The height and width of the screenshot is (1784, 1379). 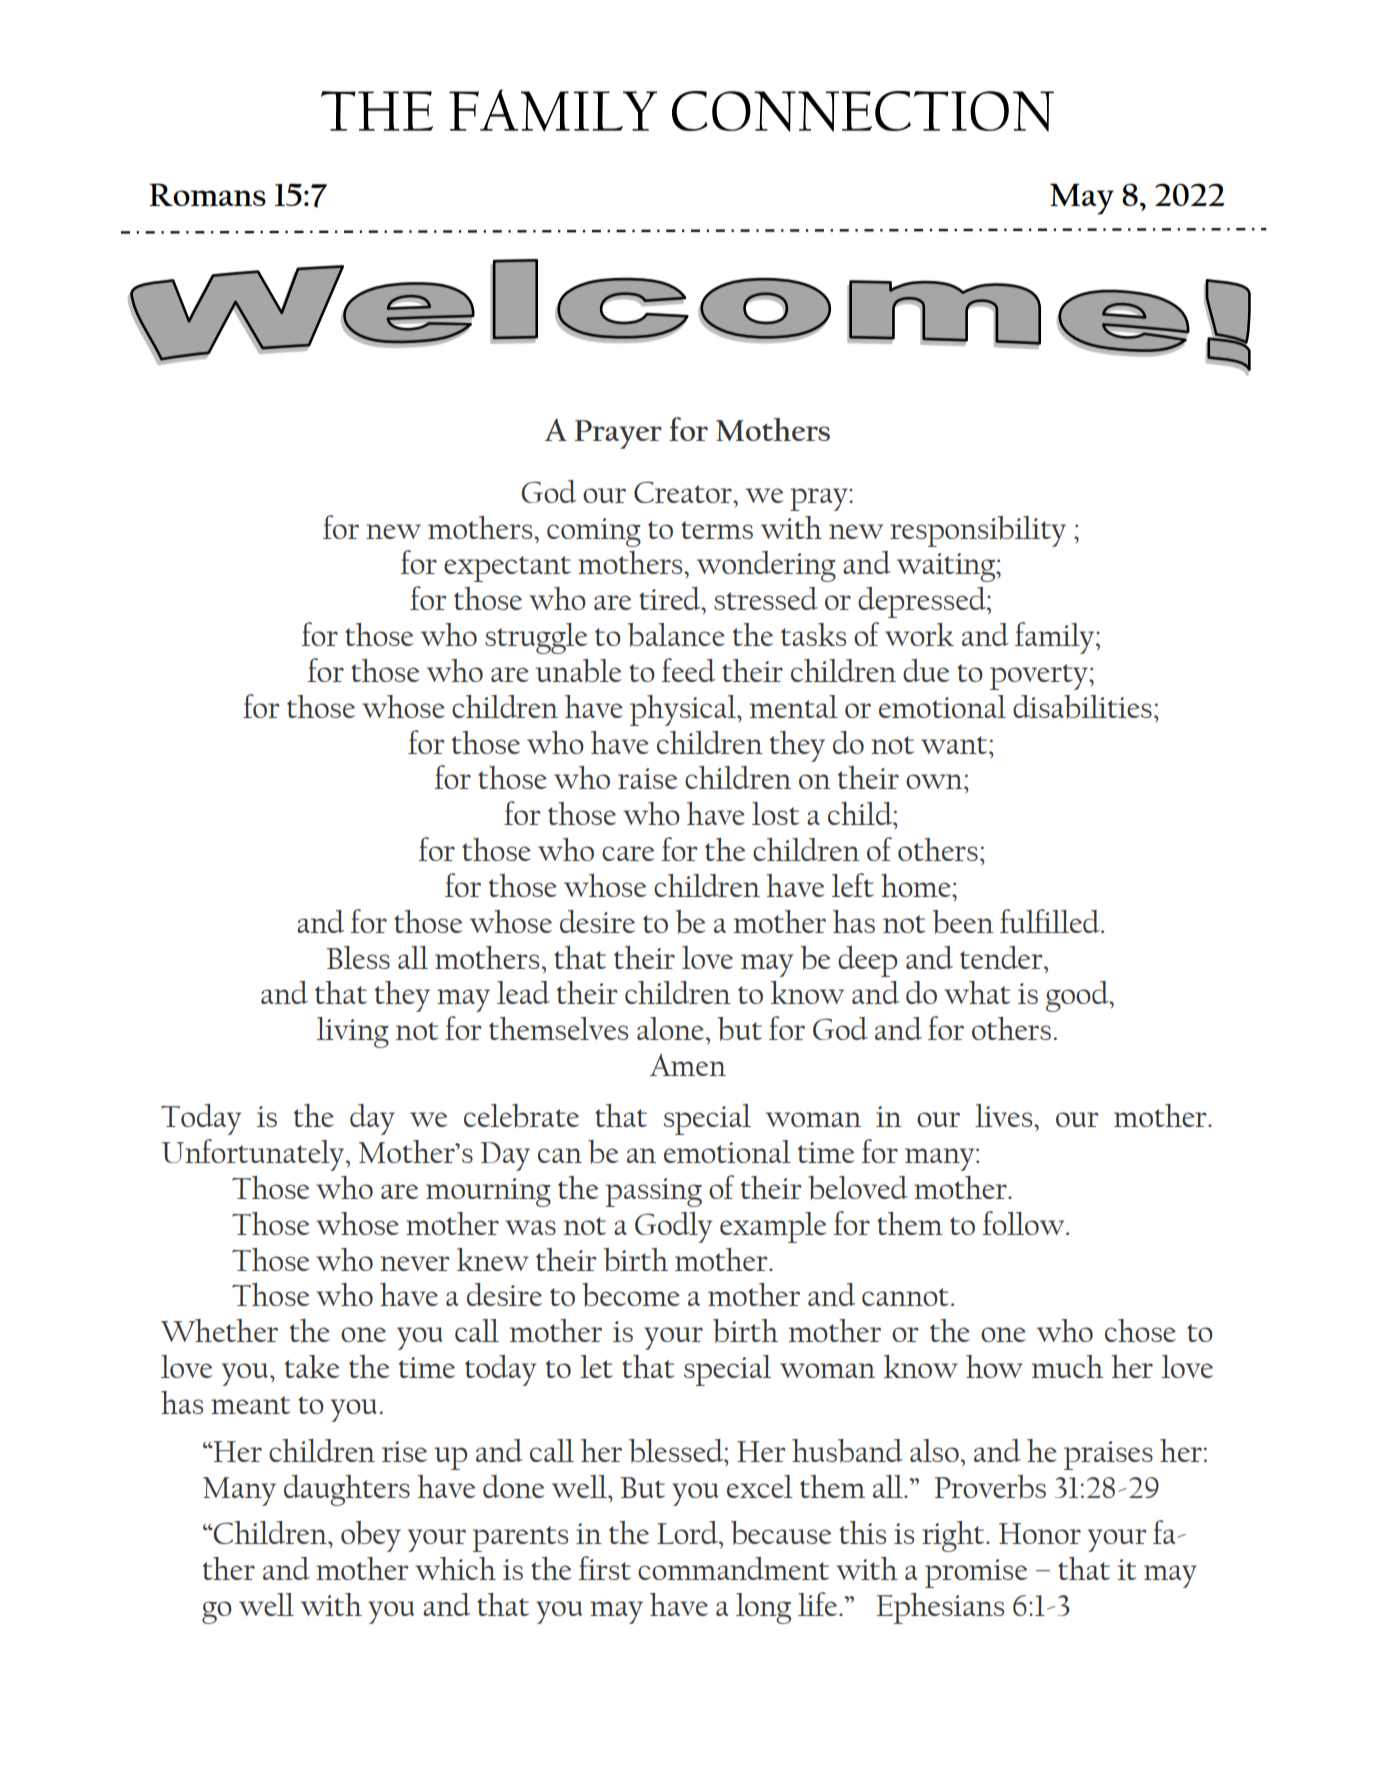 What do you see at coordinates (978, 531) in the screenshot?
I see `responsibility` at bounding box center [978, 531].
